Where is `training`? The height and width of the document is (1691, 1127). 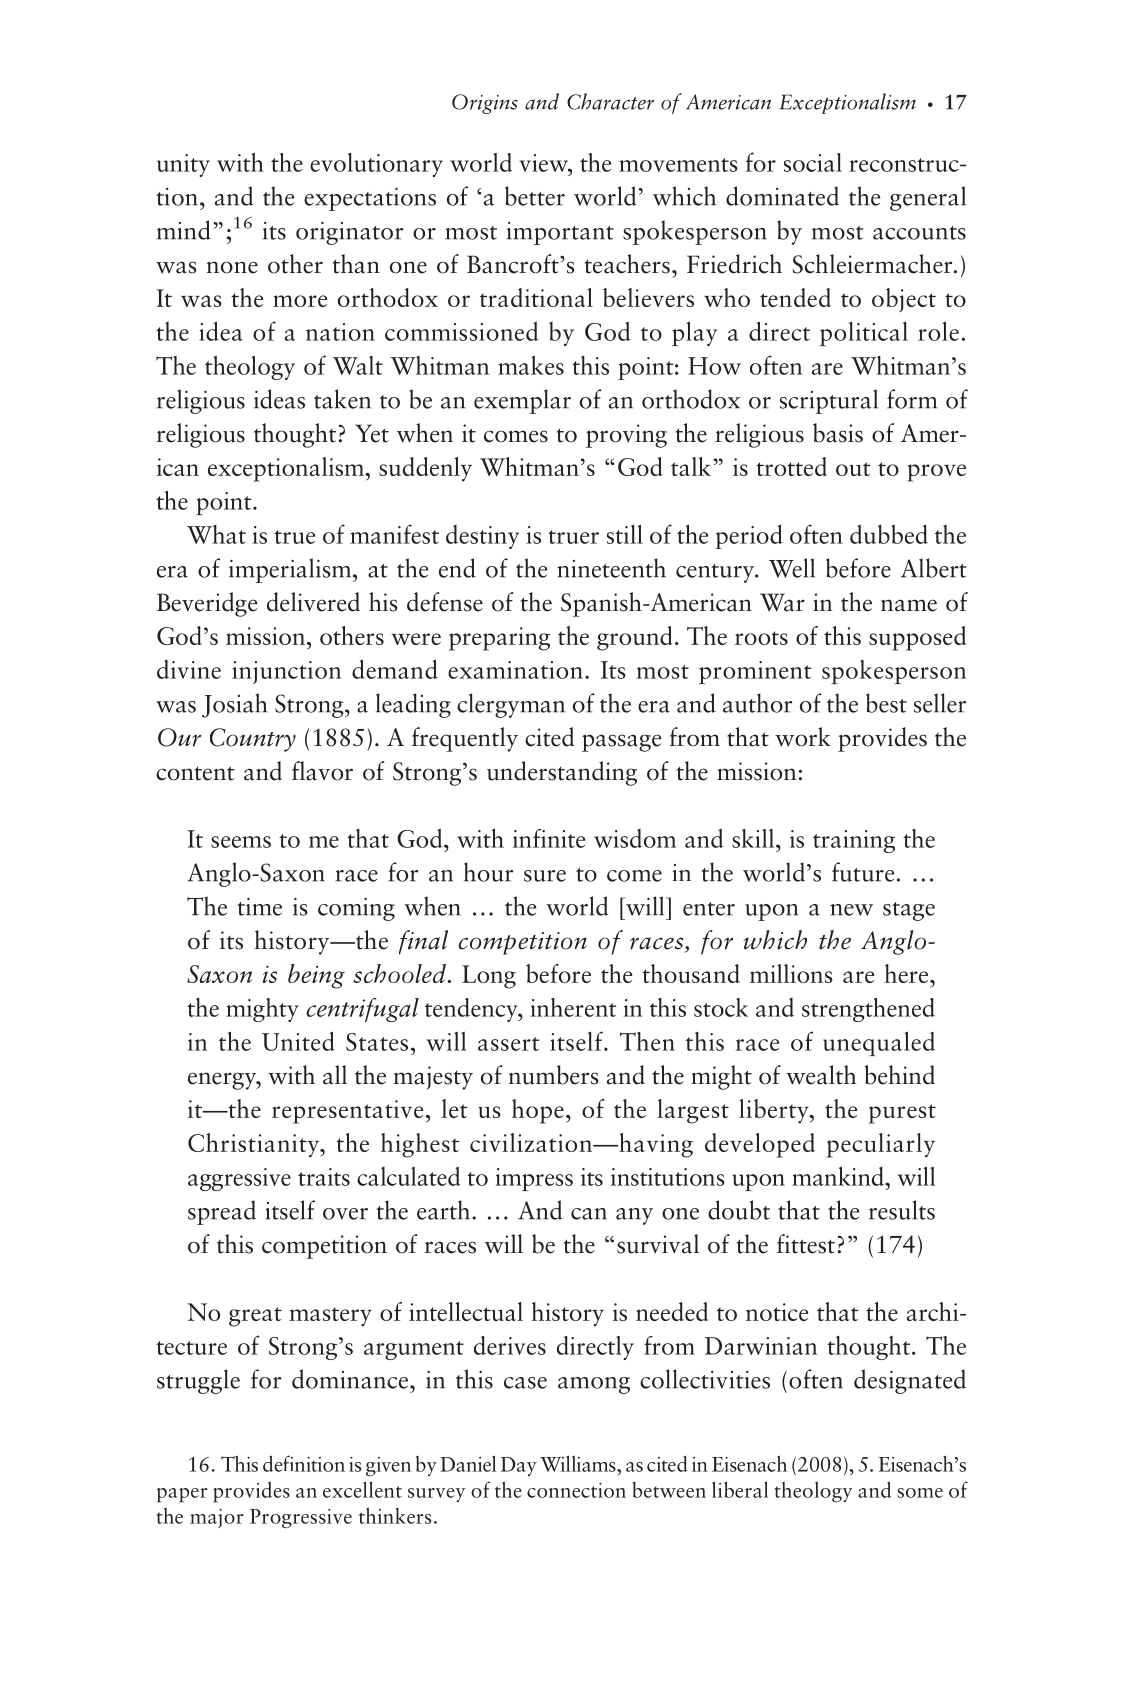 training is located at coordinates (854, 841).
